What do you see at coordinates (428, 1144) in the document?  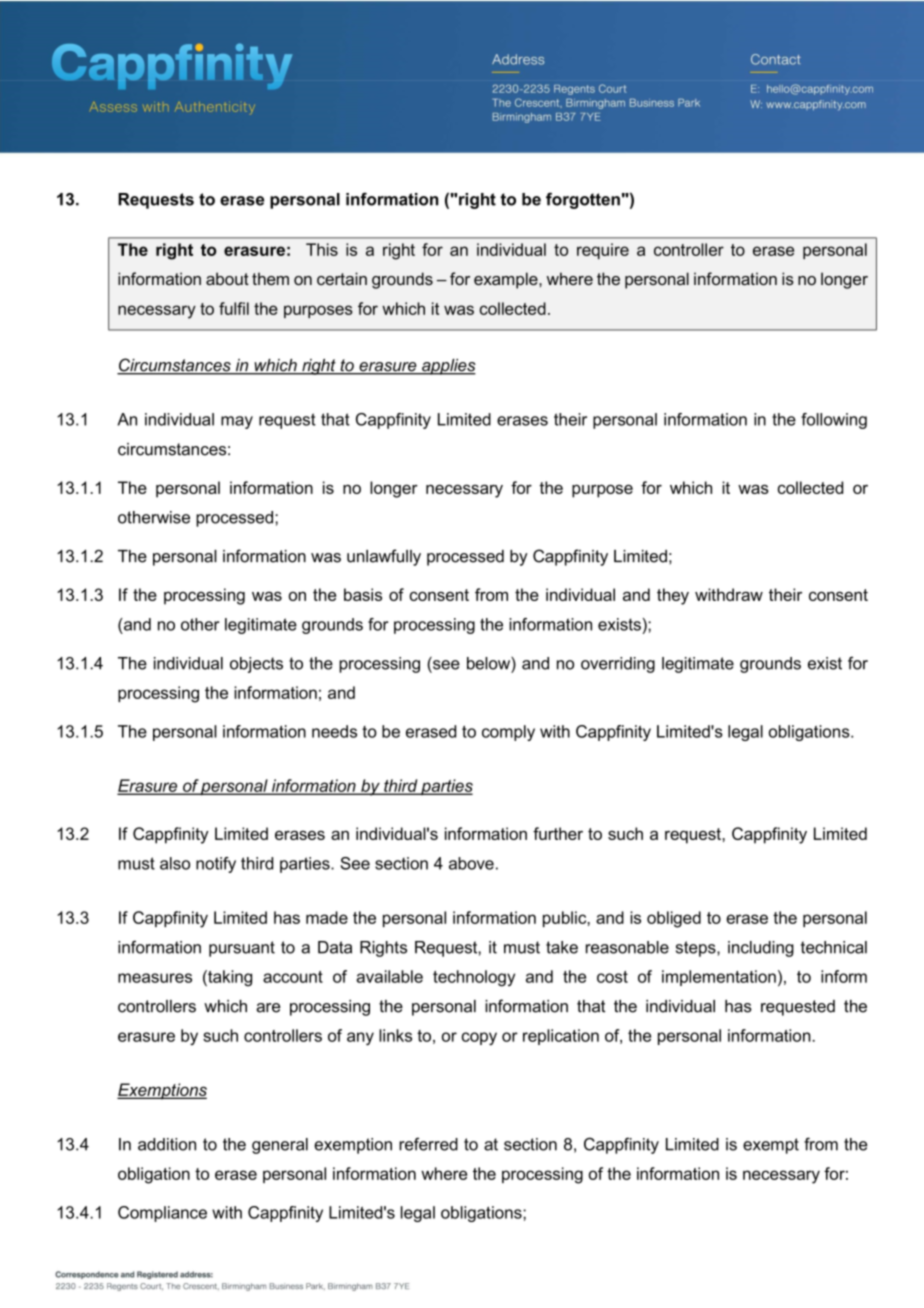 I see `referred` at bounding box center [428, 1144].
